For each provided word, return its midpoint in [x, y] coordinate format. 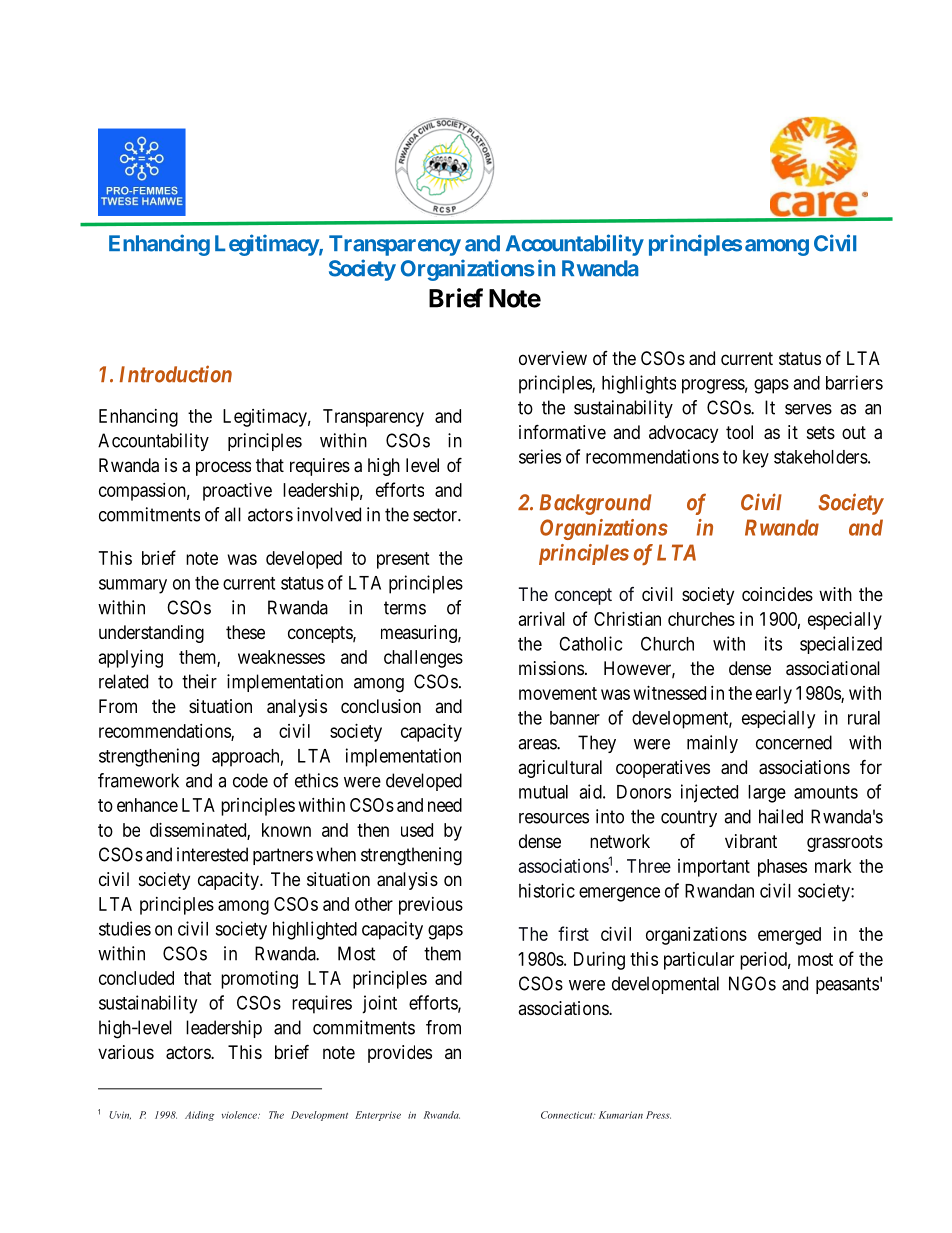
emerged [789, 936]
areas [538, 744]
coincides [777, 594]
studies [125, 928]
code [250, 780]
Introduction [176, 374]
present [403, 560]
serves [808, 409]
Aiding [199, 1116]
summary [133, 586]
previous [431, 906]
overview [553, 358]
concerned [794, 742]
